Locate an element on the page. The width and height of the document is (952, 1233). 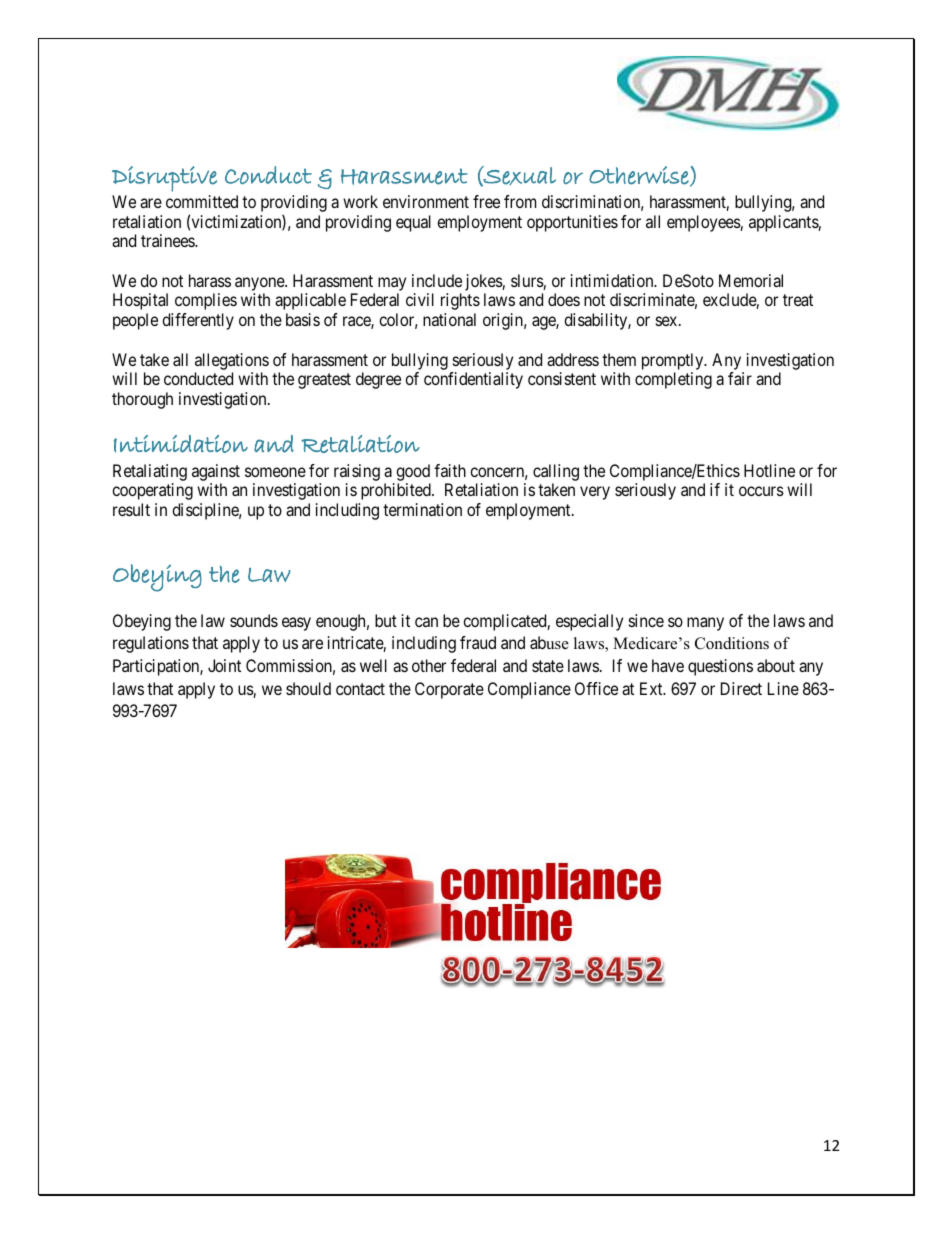
but is located at coordinates (386, 620).
